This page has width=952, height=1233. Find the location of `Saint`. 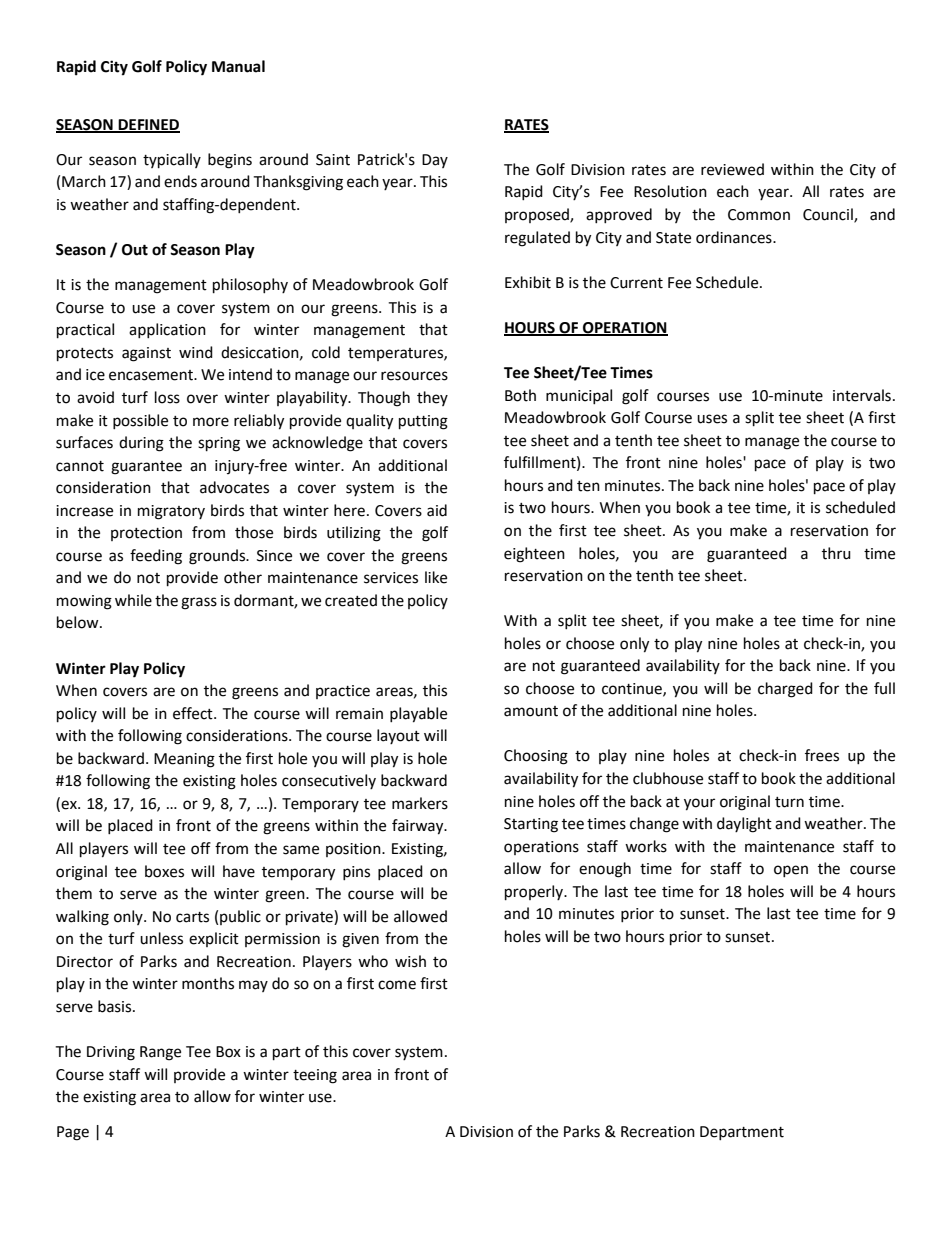

Saint is located at coordinates (333, 160).
